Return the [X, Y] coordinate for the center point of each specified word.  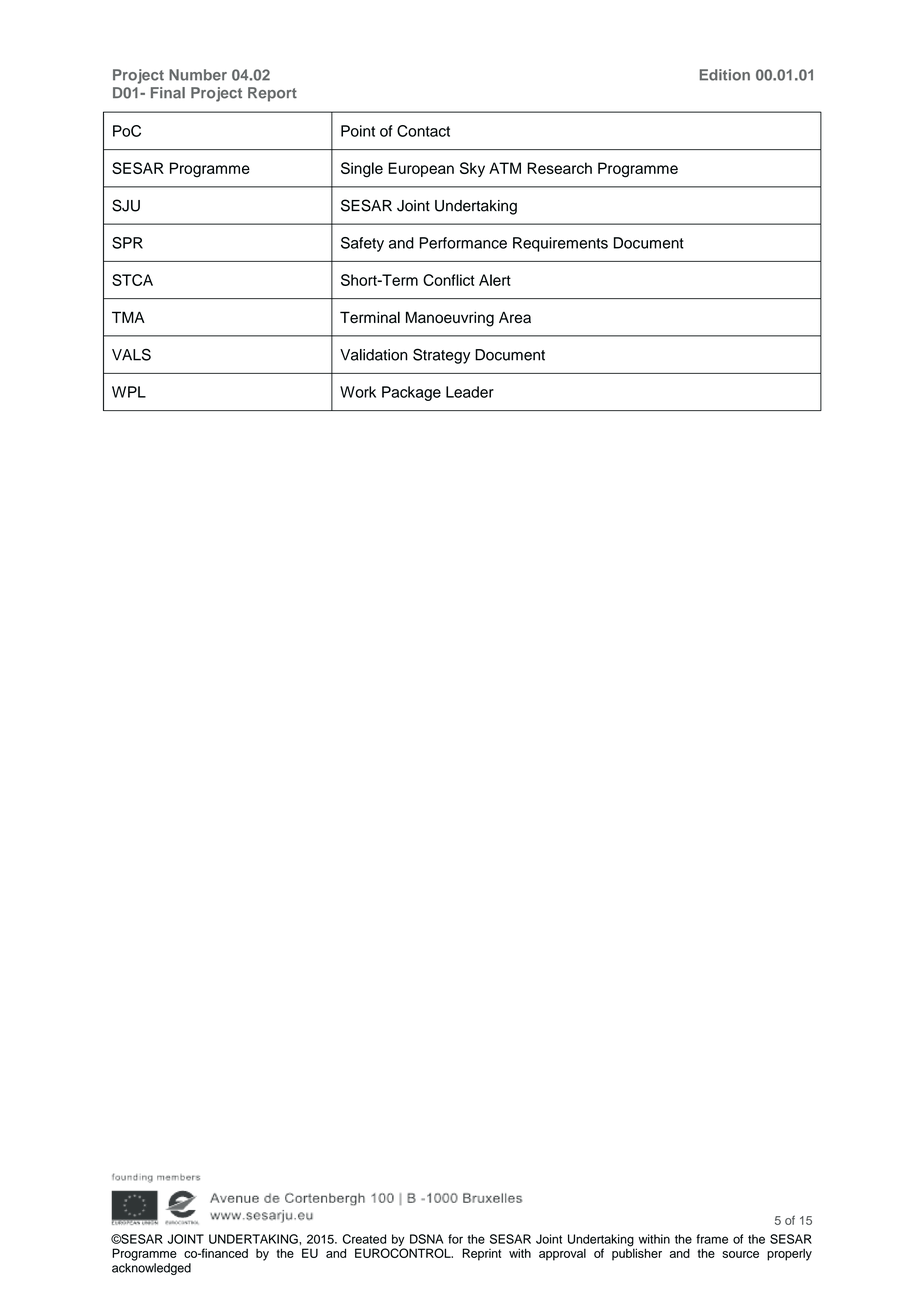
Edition [725, 75]
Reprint [481, 1254]
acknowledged [151, 1269]
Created [364, 1239]
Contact [423, 131]
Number [198, 75]
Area [515, 317]
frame [712, 1239]
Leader [470, 392]
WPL [129, 392]
